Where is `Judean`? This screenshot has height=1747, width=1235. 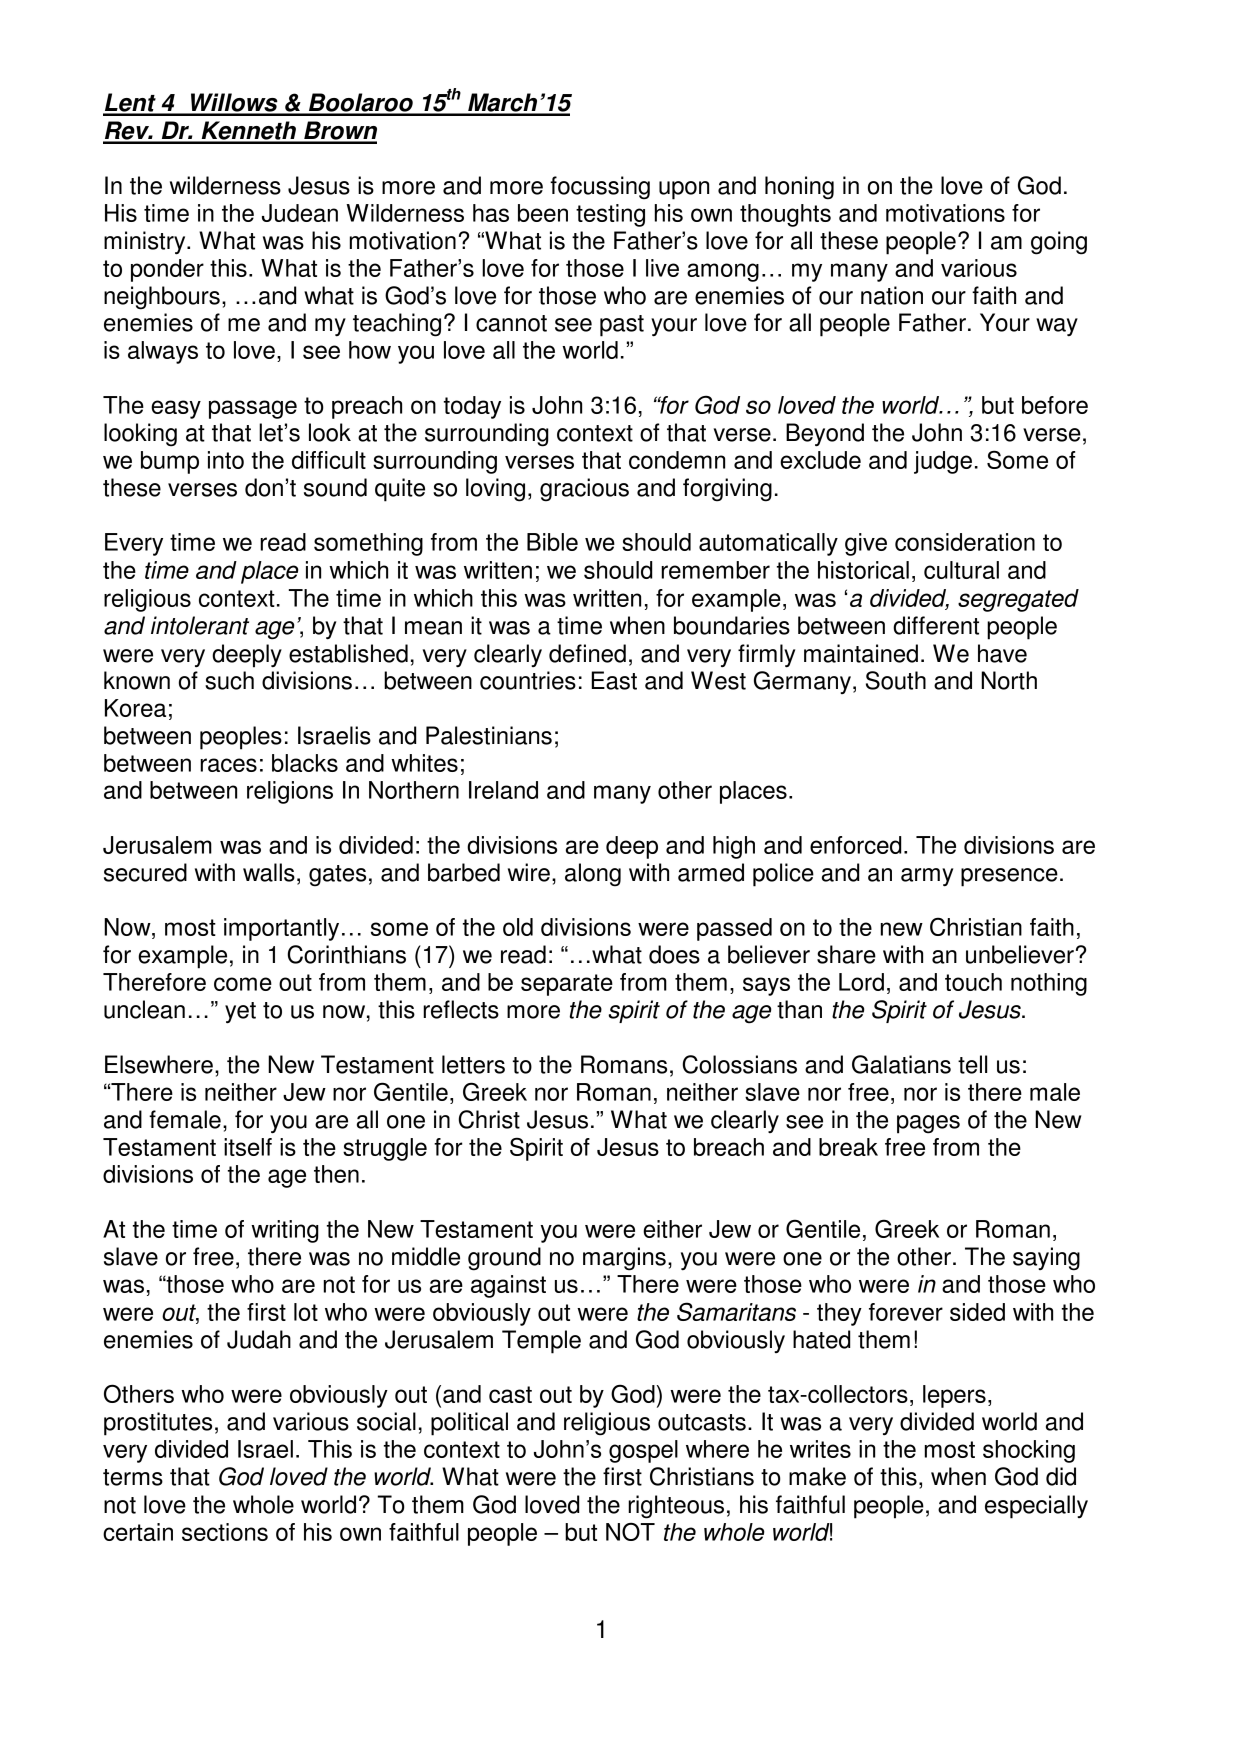
Judean is located at coordinates (300, 213).
